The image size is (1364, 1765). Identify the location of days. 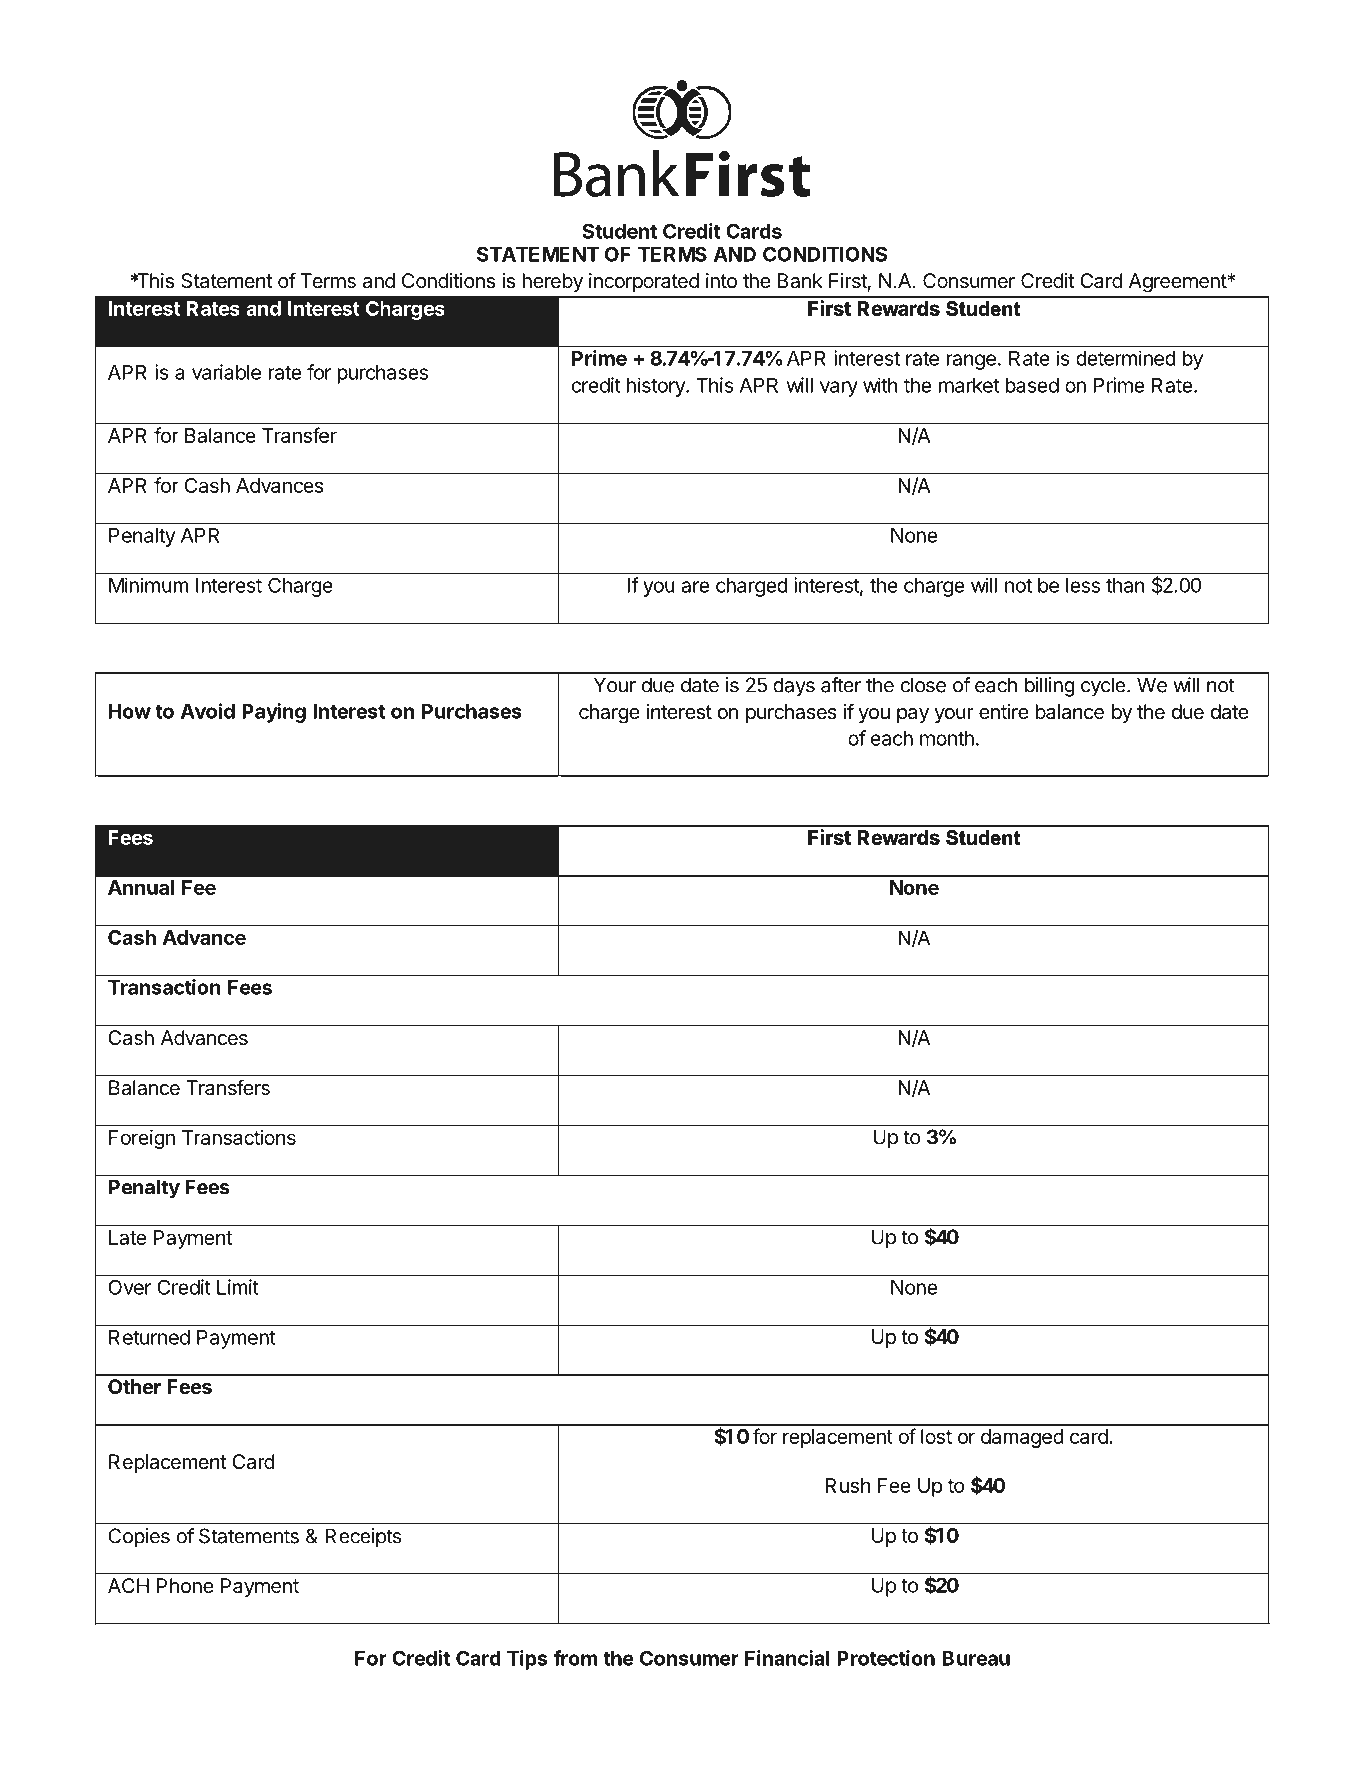
(794, 687).
